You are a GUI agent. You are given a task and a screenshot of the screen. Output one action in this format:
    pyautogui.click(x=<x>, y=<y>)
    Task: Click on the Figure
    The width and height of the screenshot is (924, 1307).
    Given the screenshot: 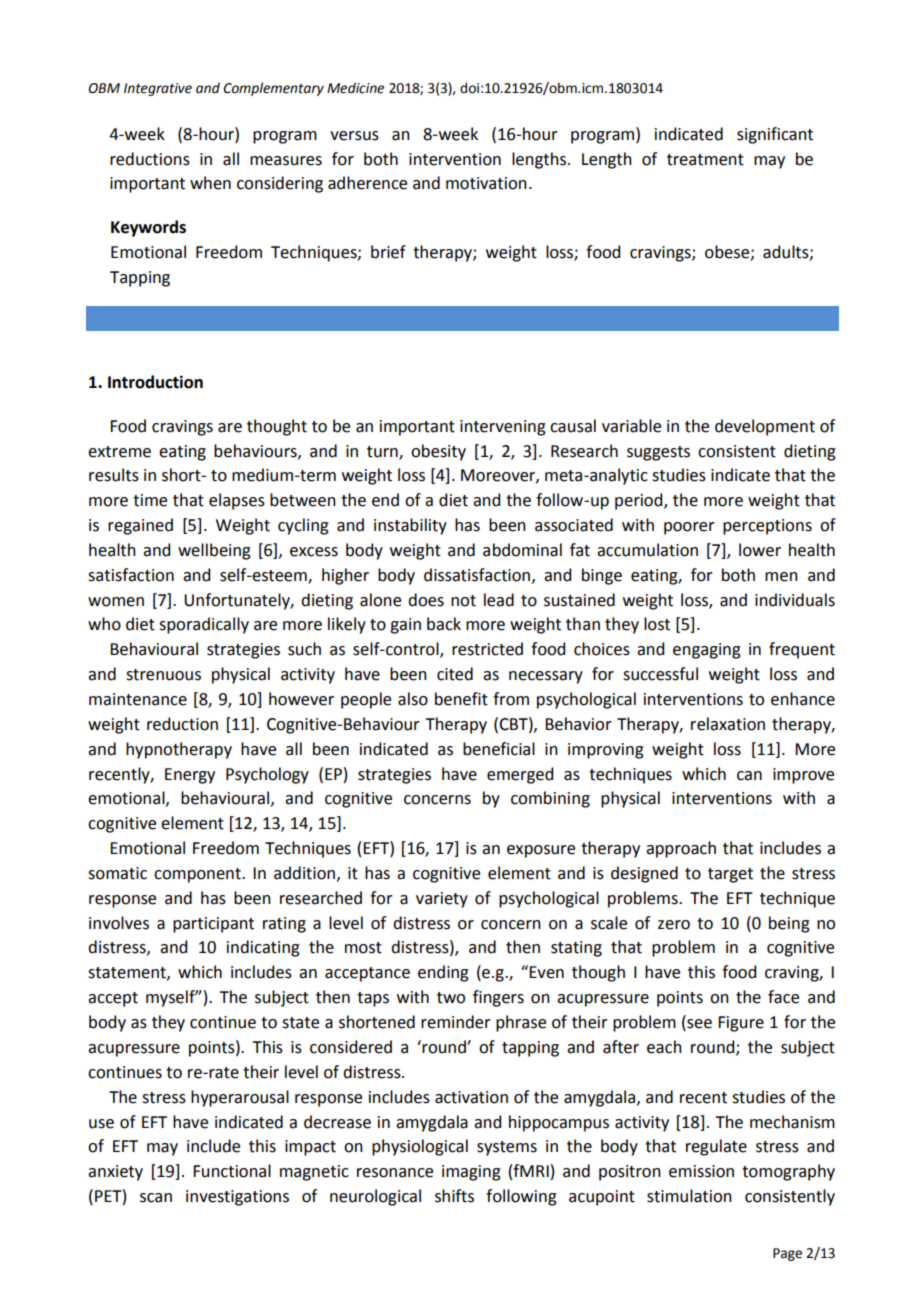 What is the action you would take?
    pyautogui.click(x=741, y=1024)
